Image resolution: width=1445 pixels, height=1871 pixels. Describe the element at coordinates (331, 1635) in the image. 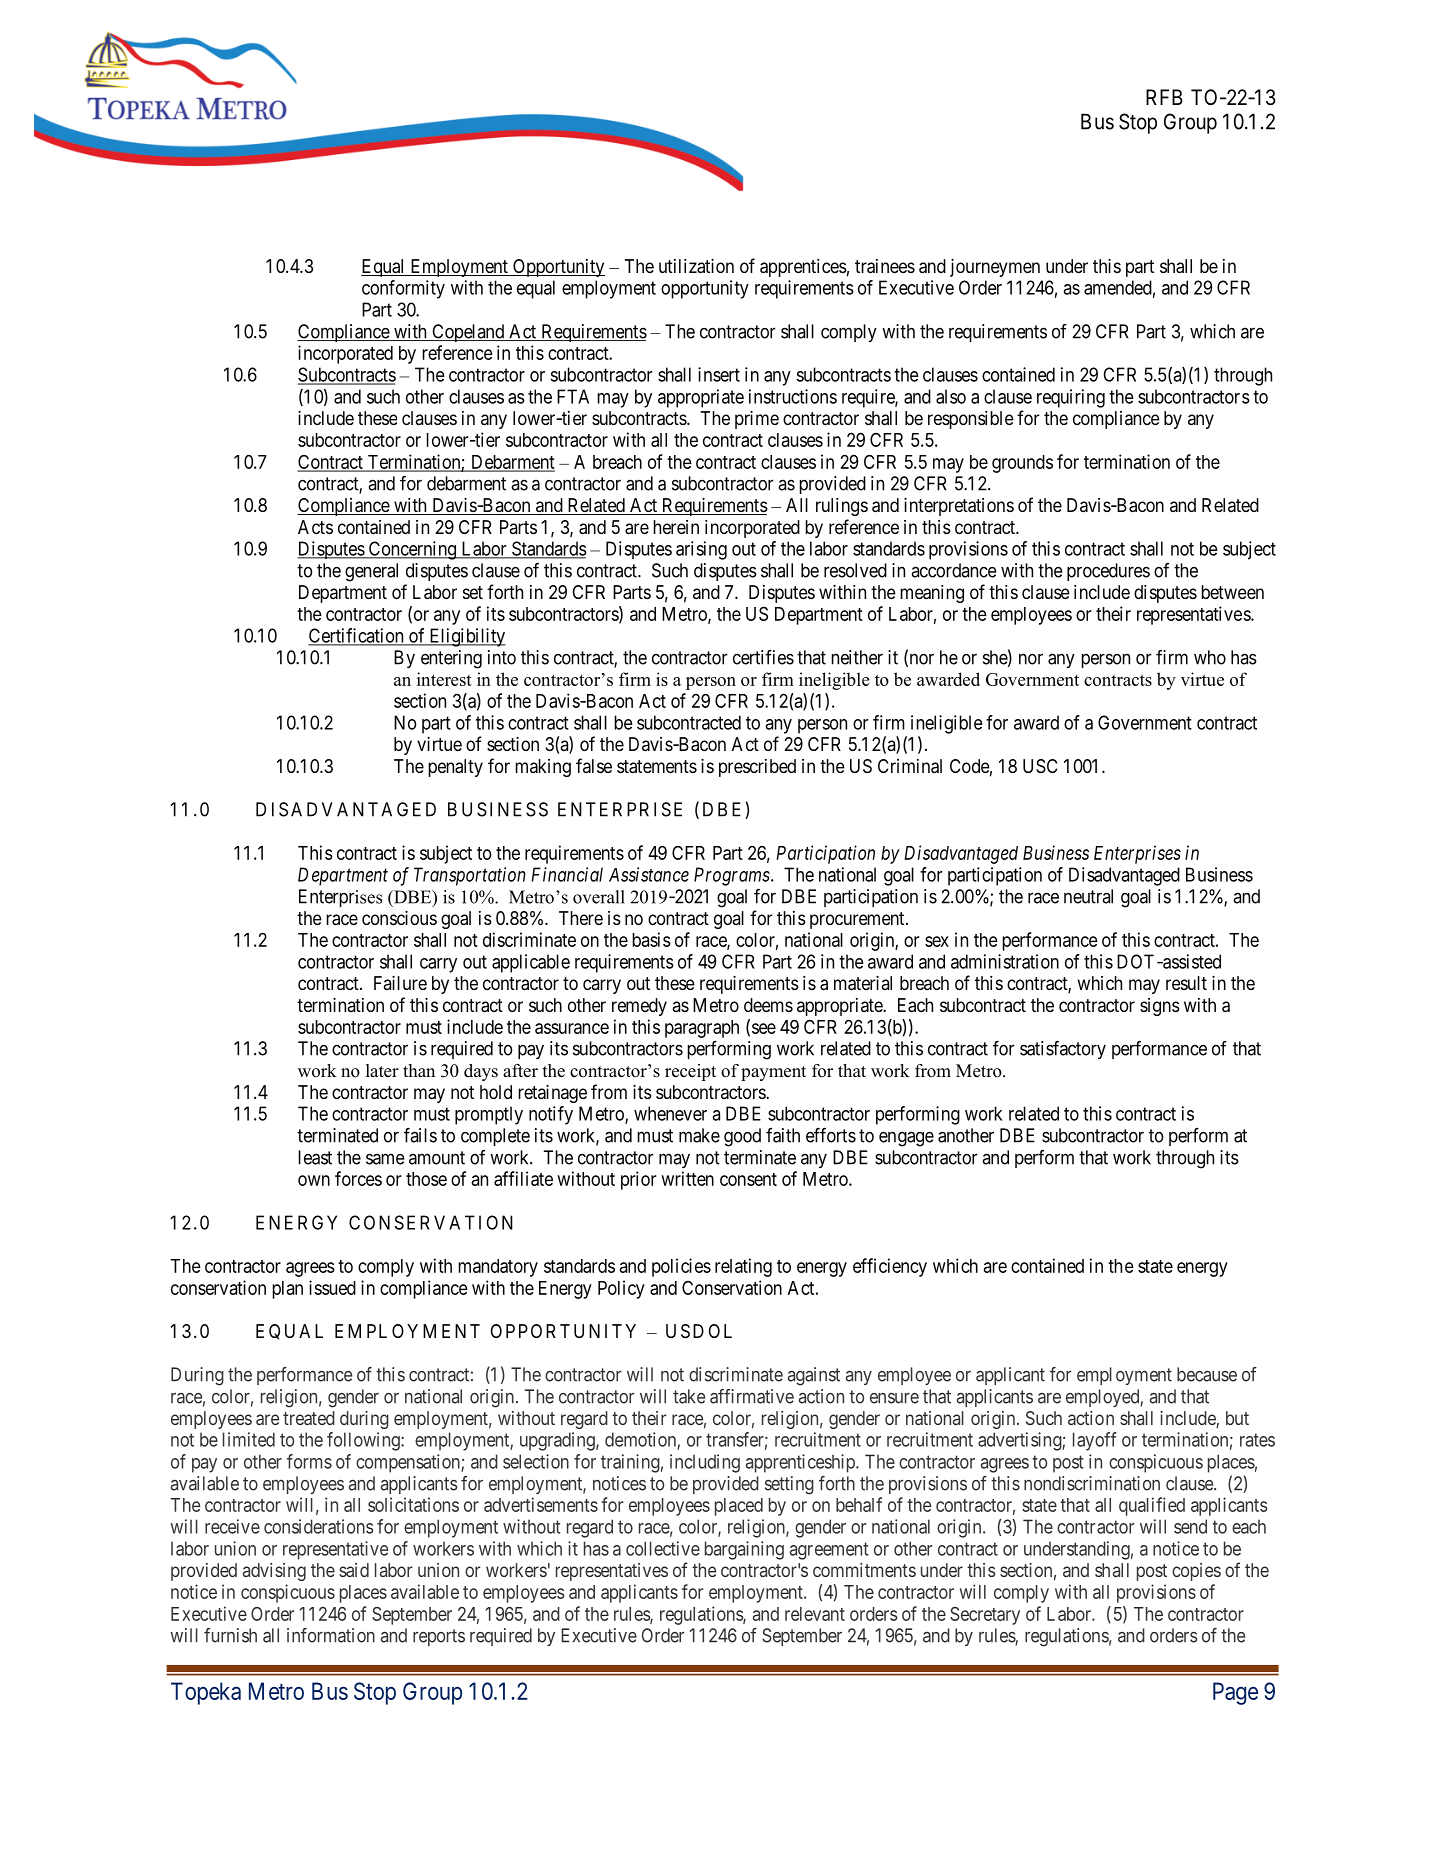

I see `information` at that location.
